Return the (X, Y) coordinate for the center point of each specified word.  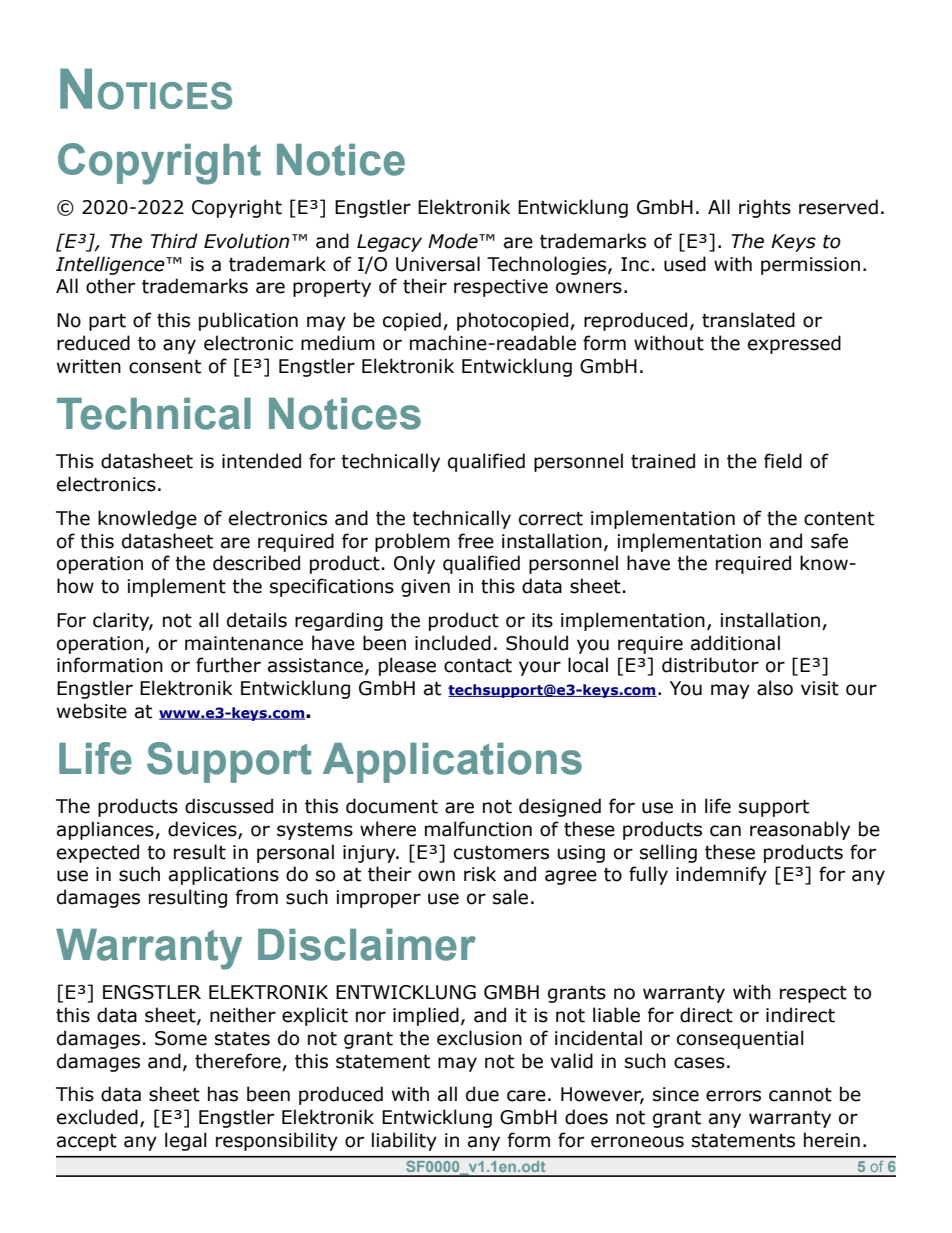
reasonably (800, 830)
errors (733, 1096)
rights (765, 208)
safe (829, 541)
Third (174, 241)
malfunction (478, 829)
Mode (454, 241)
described (256, 563)
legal (186, 1141)
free (476, 541)
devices (203, 830)
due (482, 1094)
